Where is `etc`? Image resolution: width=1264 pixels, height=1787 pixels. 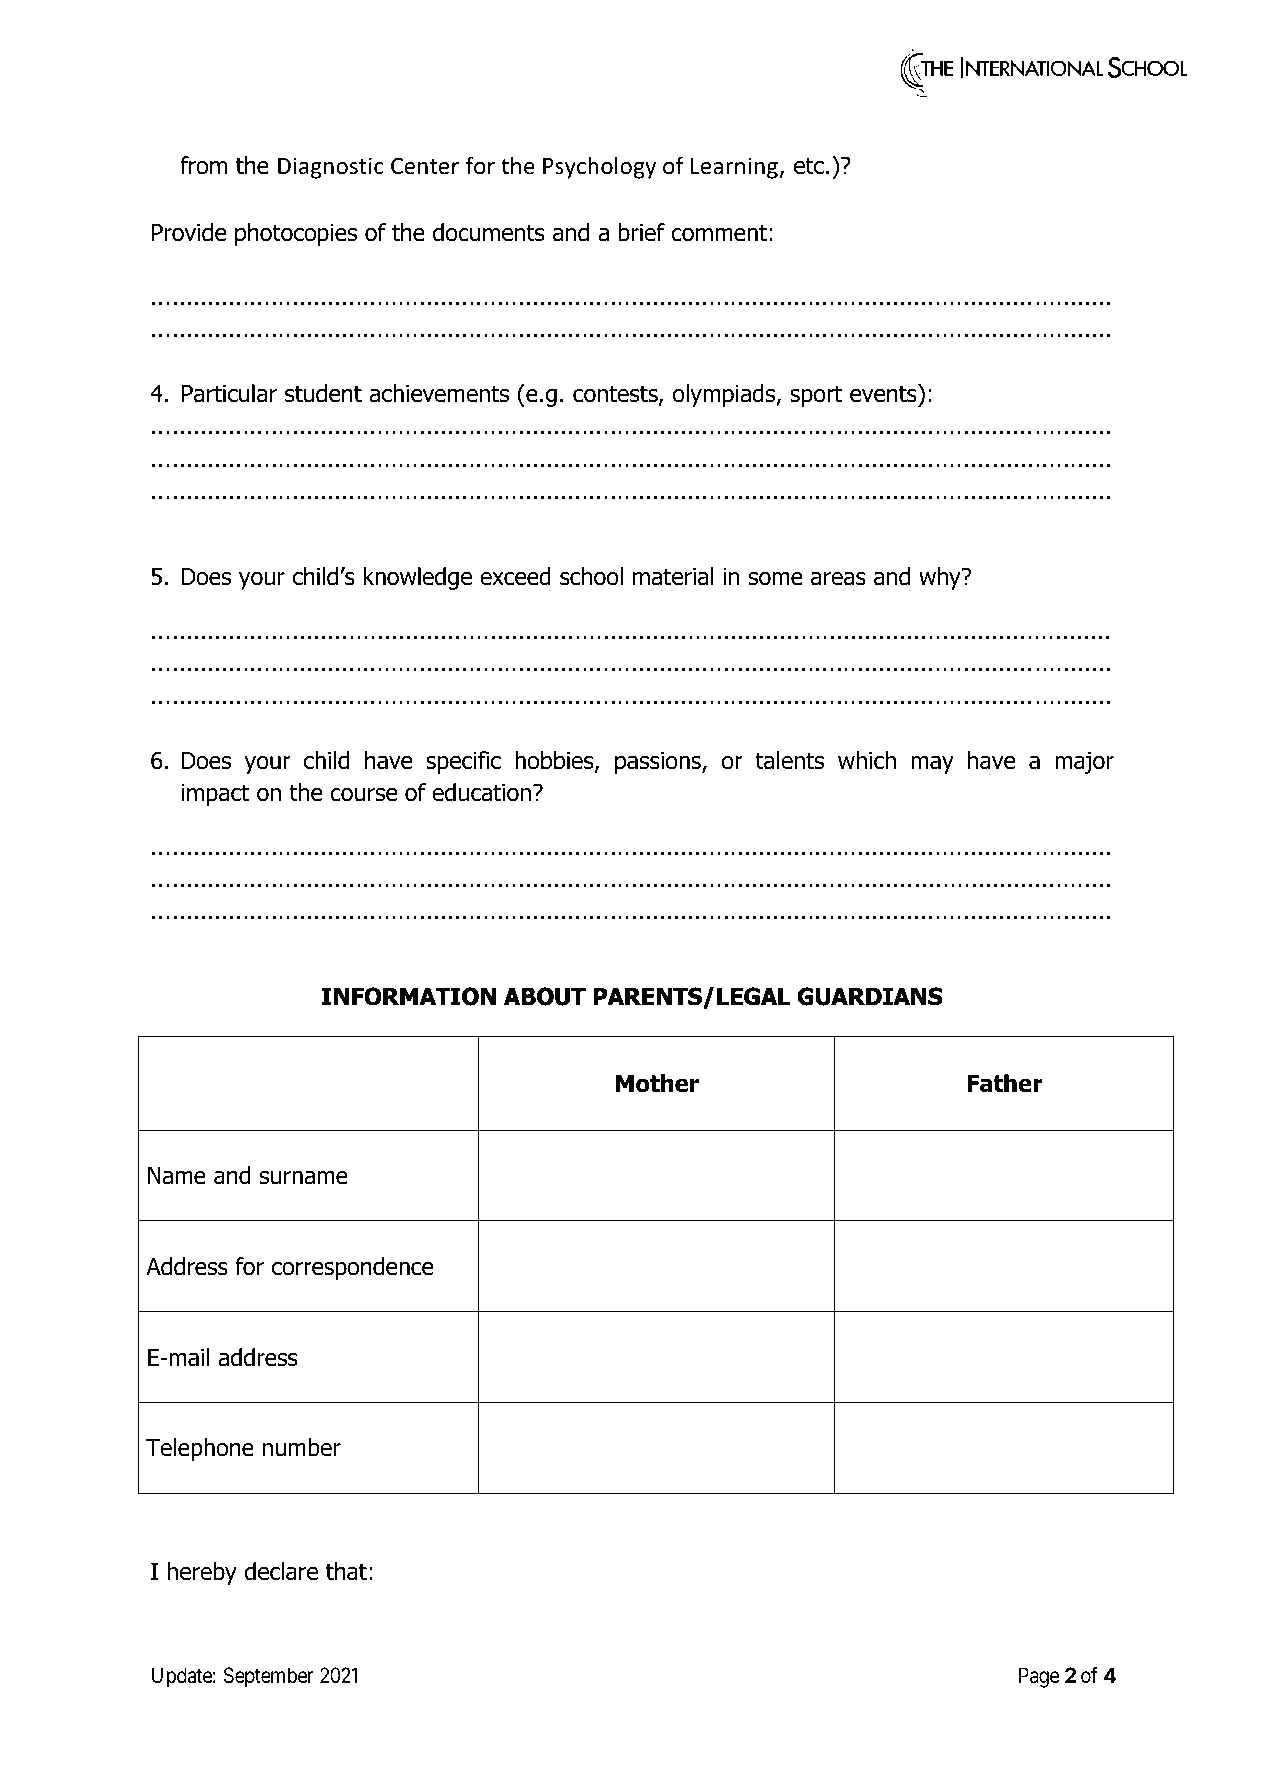 etc is located at coordinates (809, 166).
